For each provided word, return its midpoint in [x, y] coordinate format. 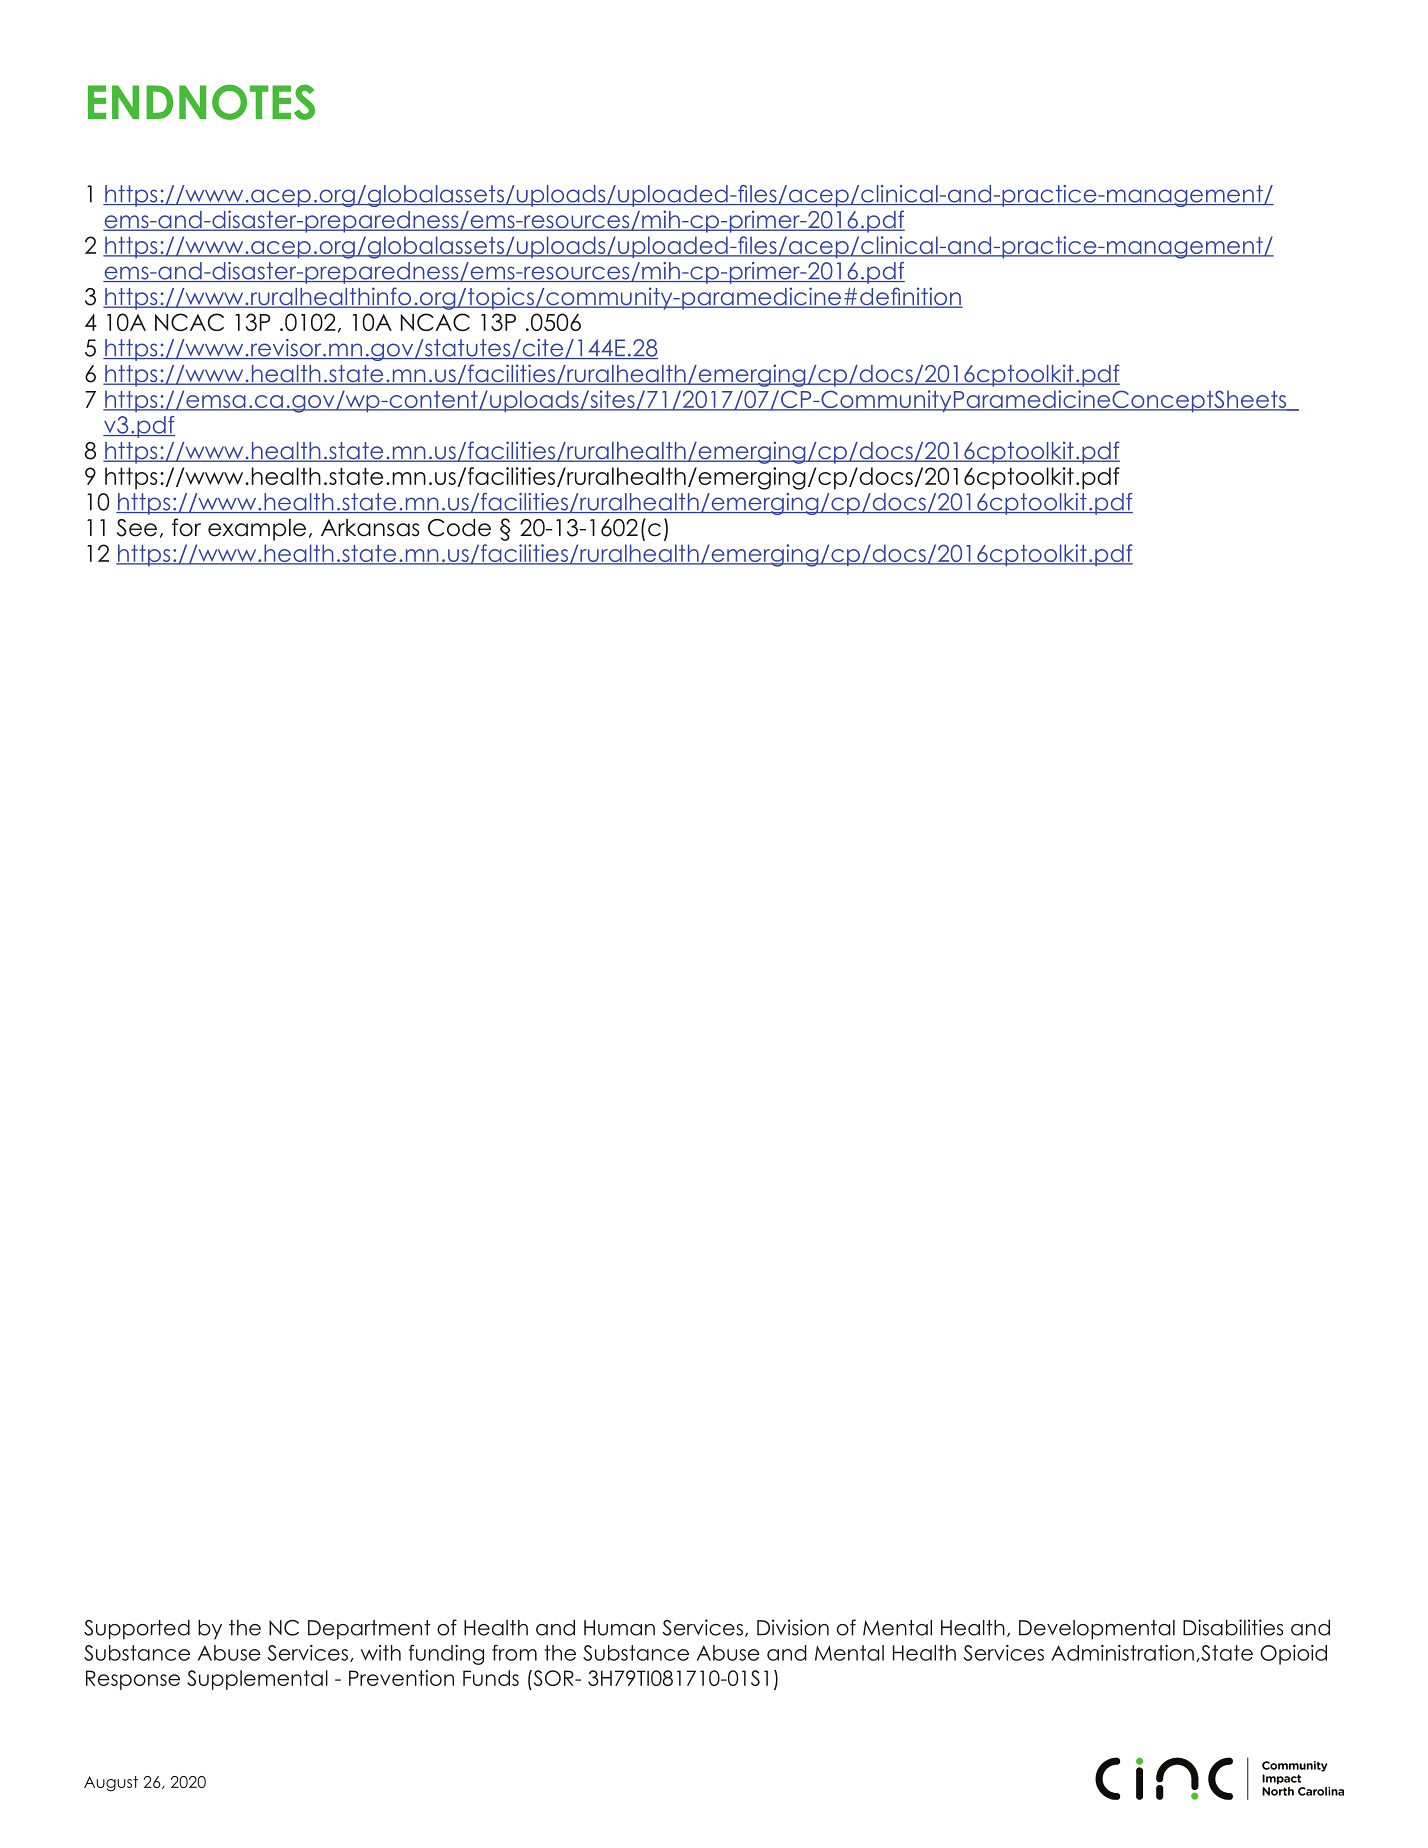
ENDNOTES [201, 102]
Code [459, 528]
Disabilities [1233, 1627]
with [381, 1653]
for [186, 527]
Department [369, 1630]
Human [619, 1628]
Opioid [1293, 1655]
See [137, 528]
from [514, 1653]
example [257, 530]
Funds [491, 1678]
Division [793, 1627]
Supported [137, 1630]
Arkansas [370, 528]
